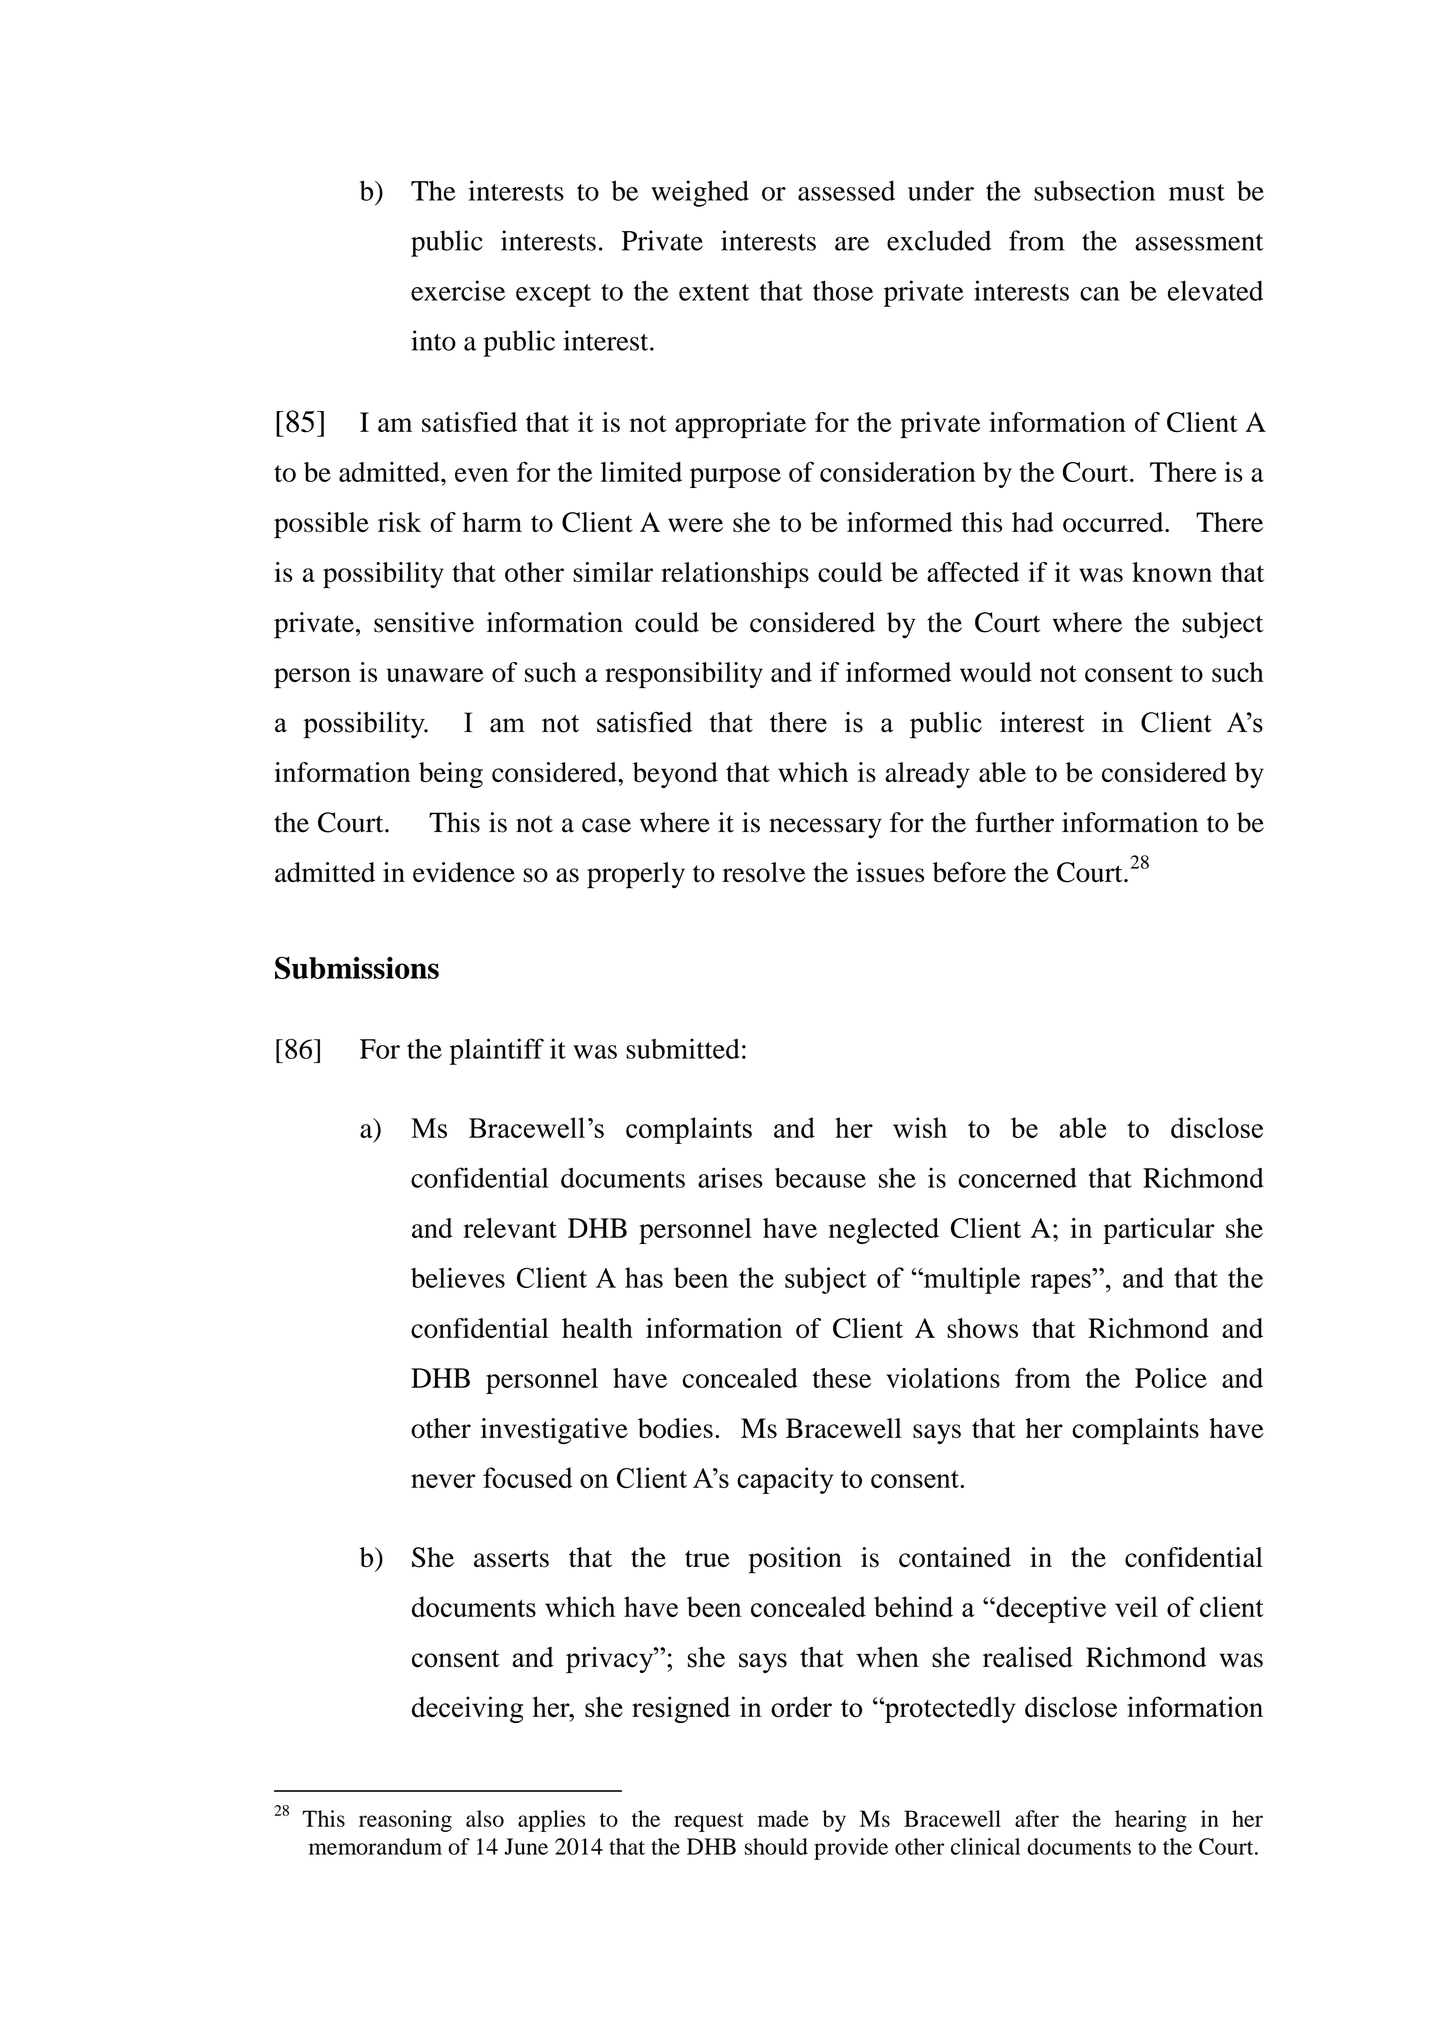  What do you see at coordinates (424, 622) in the page?
I see `sensitive` at bounding box center [424, 622].
